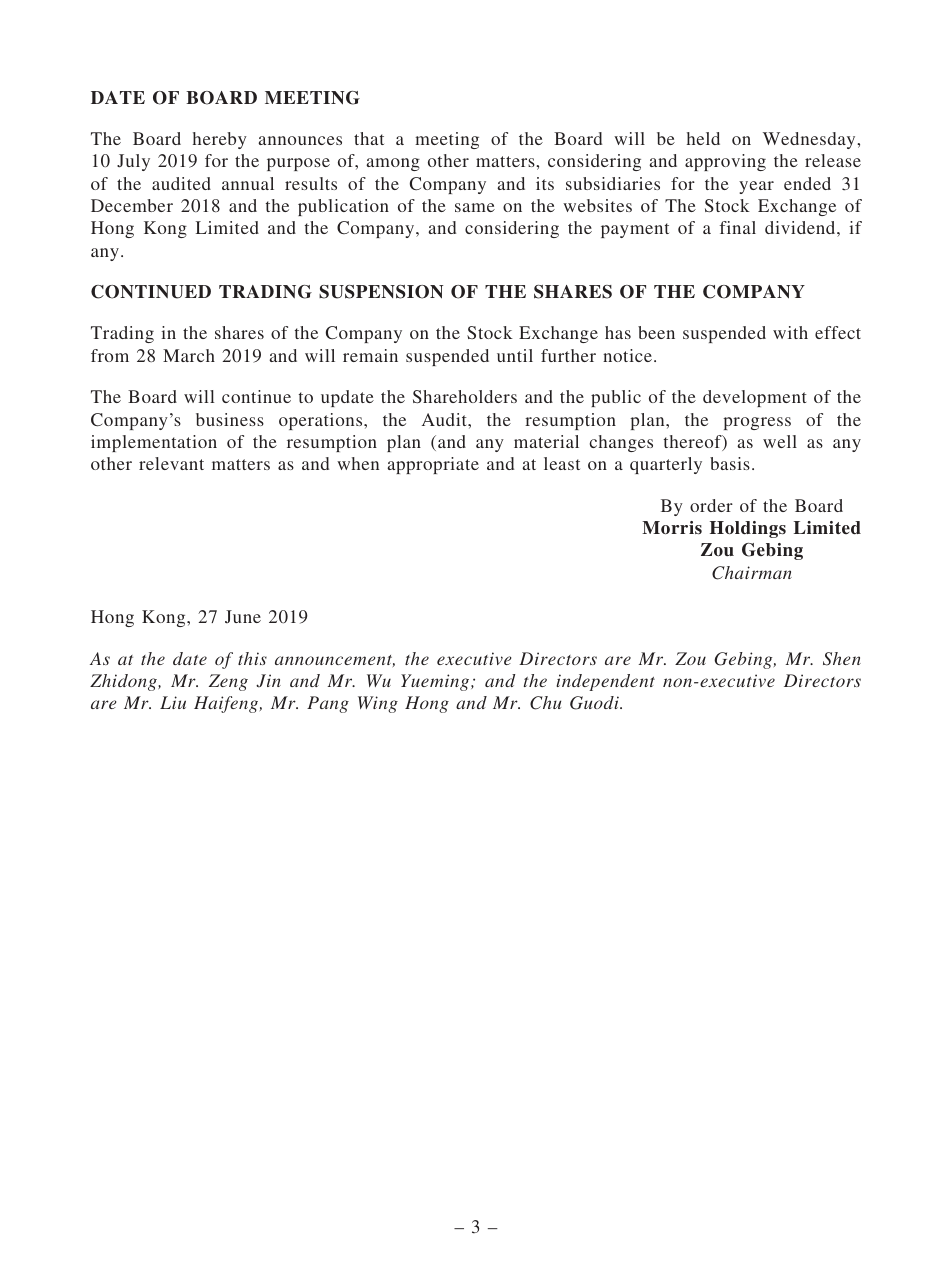  I want to click on development, so click(755, 398).
